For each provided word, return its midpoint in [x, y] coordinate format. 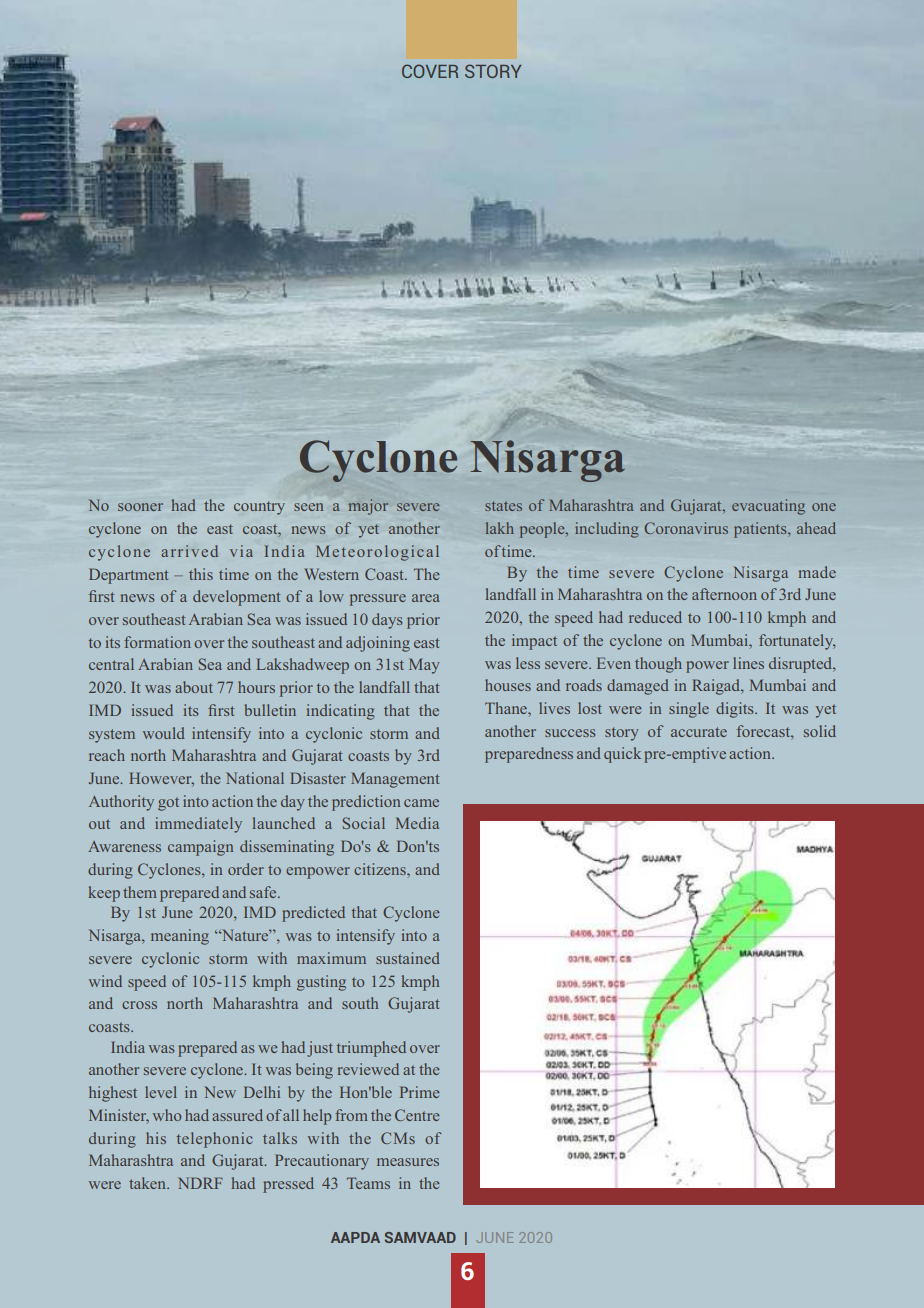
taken [148, 1183]
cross [139, 1005]
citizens [381, 869]
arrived [189, 551]
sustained [408, 958]
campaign [200, 848]
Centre [417, 1115]
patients [761, 530]
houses [508, 685]
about [194, 687]
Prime [420, 1092]
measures [408, 1162]
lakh [500, 528]
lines [748, 663]
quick [622, 755]
